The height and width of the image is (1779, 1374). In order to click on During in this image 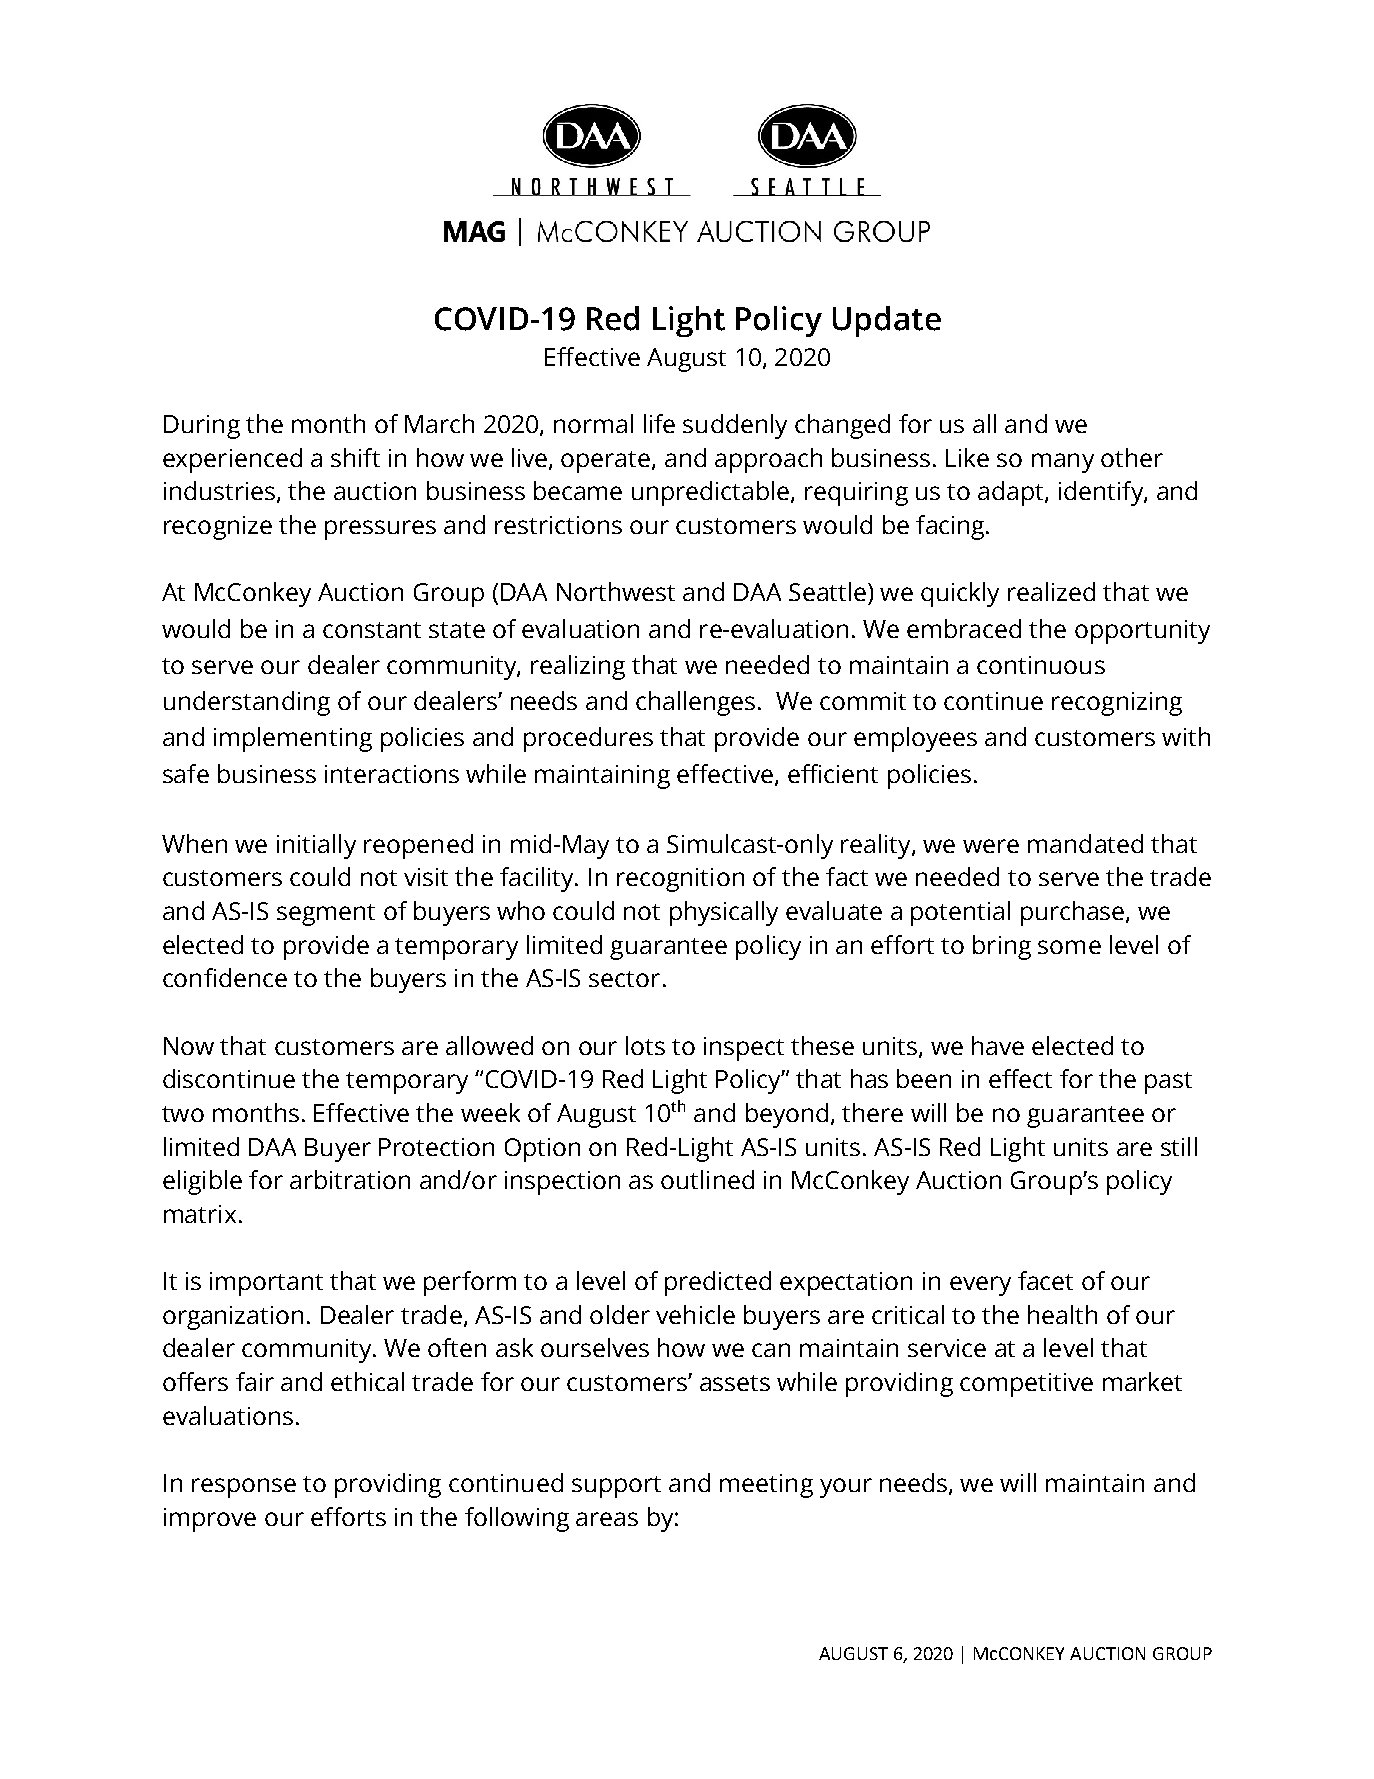, I will do `click(202, 427)`.
